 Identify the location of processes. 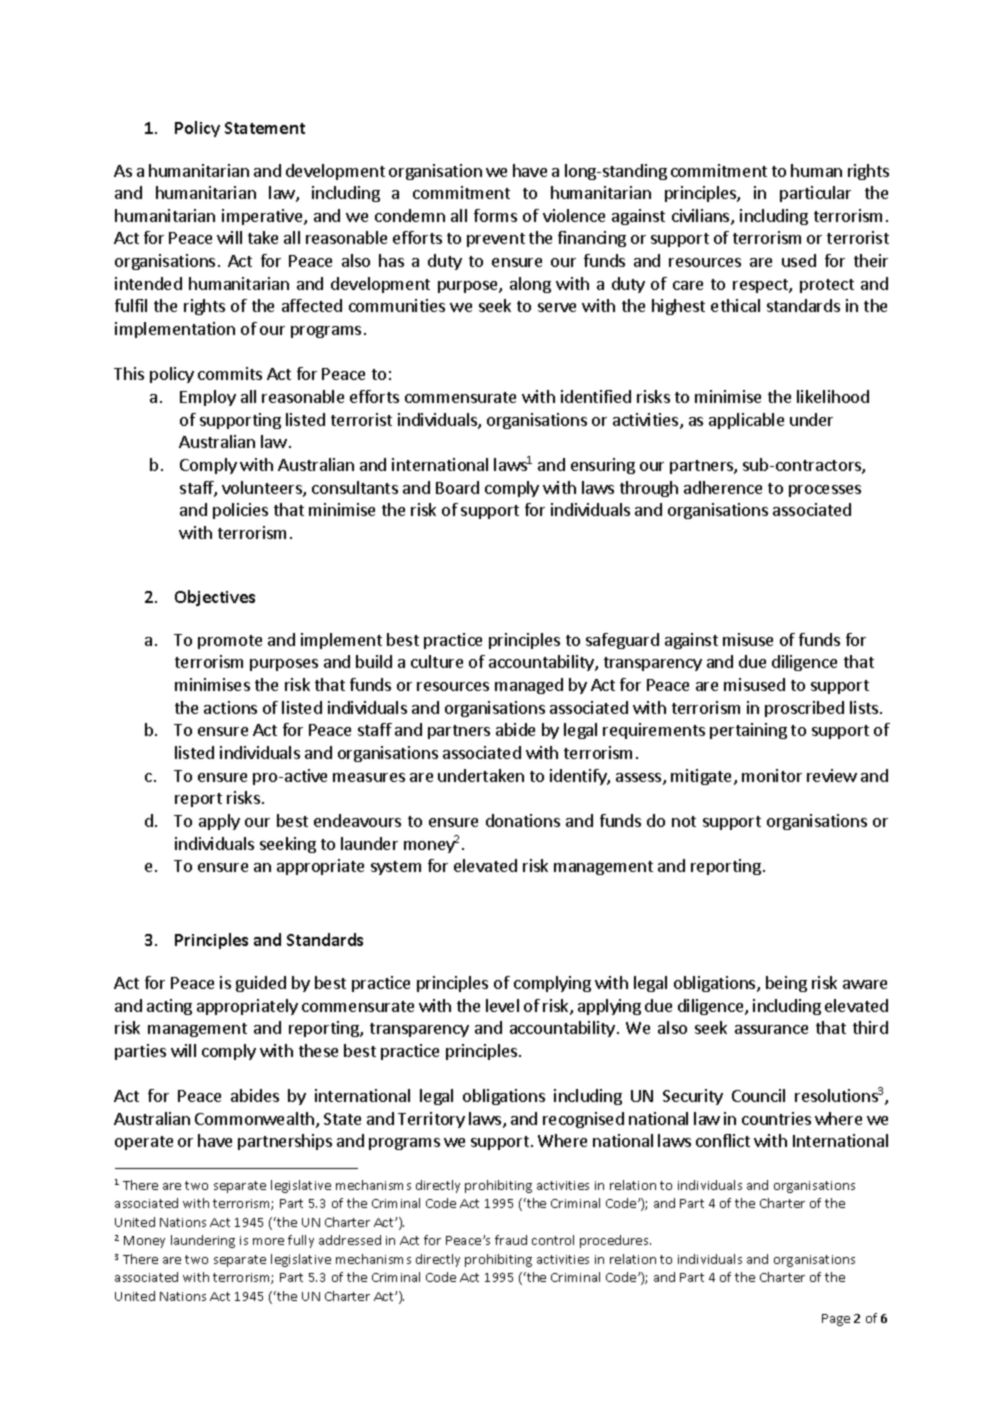
(825, 491).
